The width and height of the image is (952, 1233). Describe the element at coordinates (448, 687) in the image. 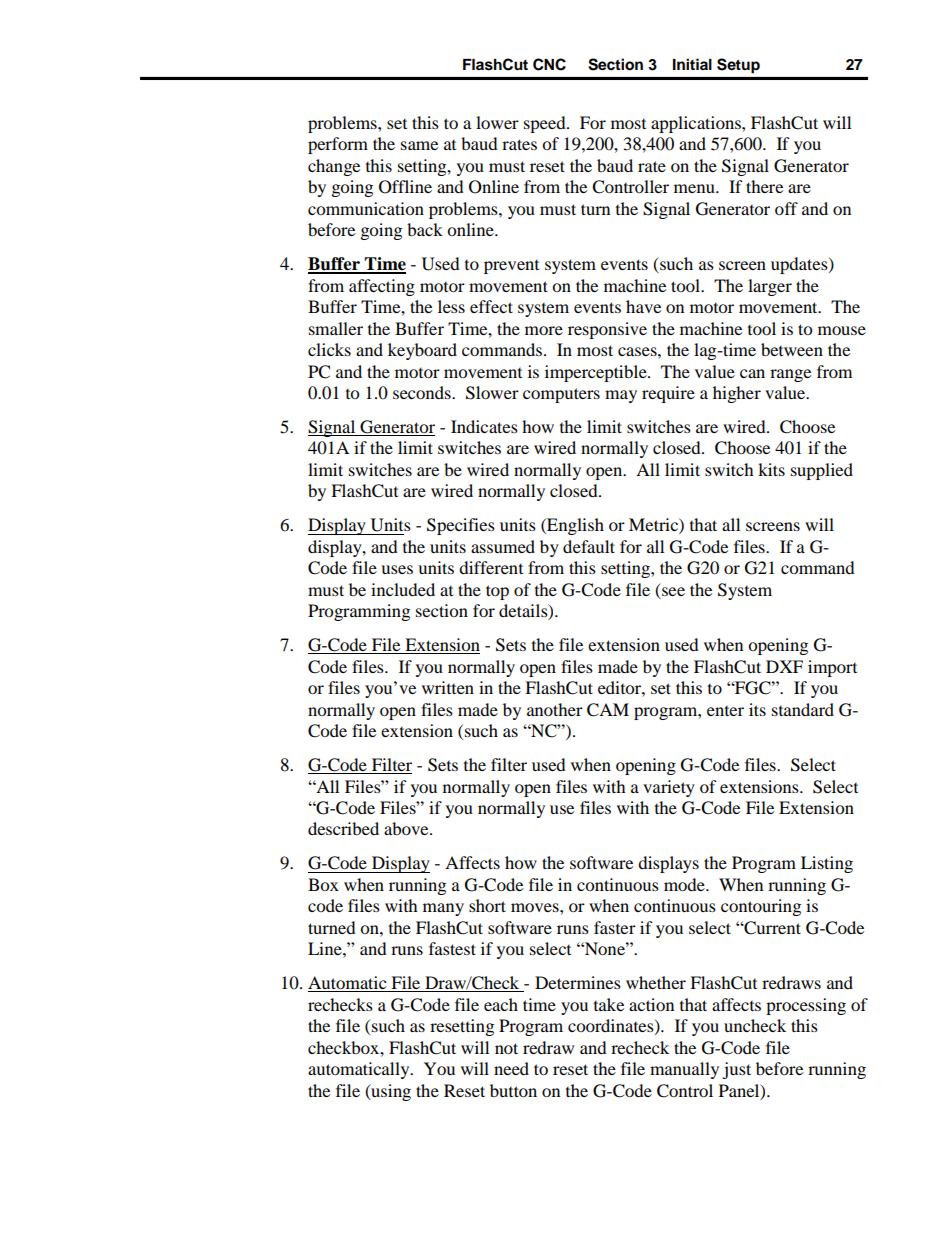

I see `written` at that location.
